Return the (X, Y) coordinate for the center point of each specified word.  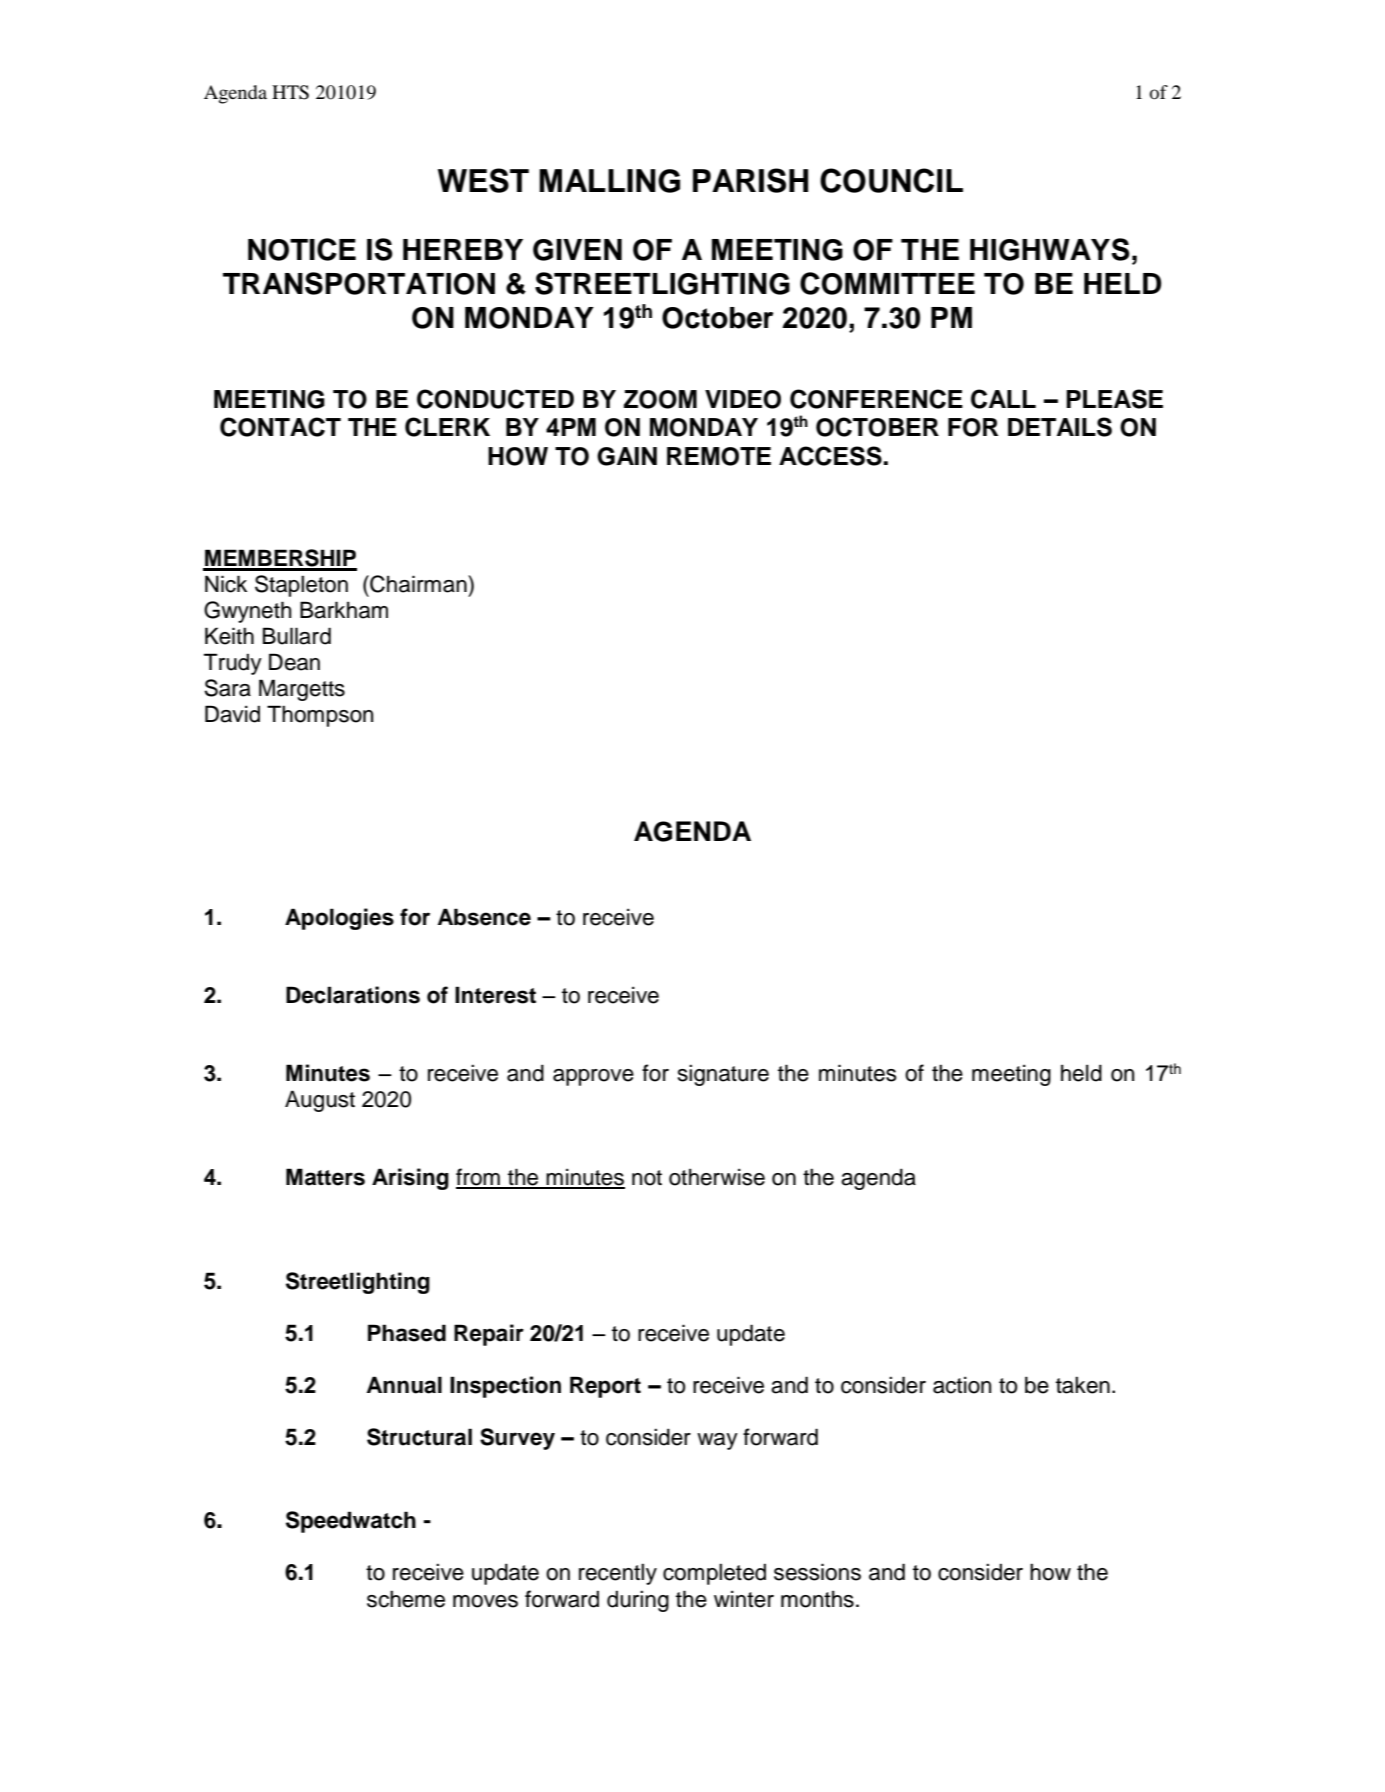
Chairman (418, 584)
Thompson (320, 716)
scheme (406, 1599)
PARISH (750, 180)
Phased (407, 1333)
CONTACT (280, 427)
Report (605, 1387)
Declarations (353, 995)
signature (723, 1075)
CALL (1003, 399)
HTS (290, 92)
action (962, 1385)
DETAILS (1060, 427)
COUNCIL (891, 180)
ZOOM (660, 399)
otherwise (717, 1177)
